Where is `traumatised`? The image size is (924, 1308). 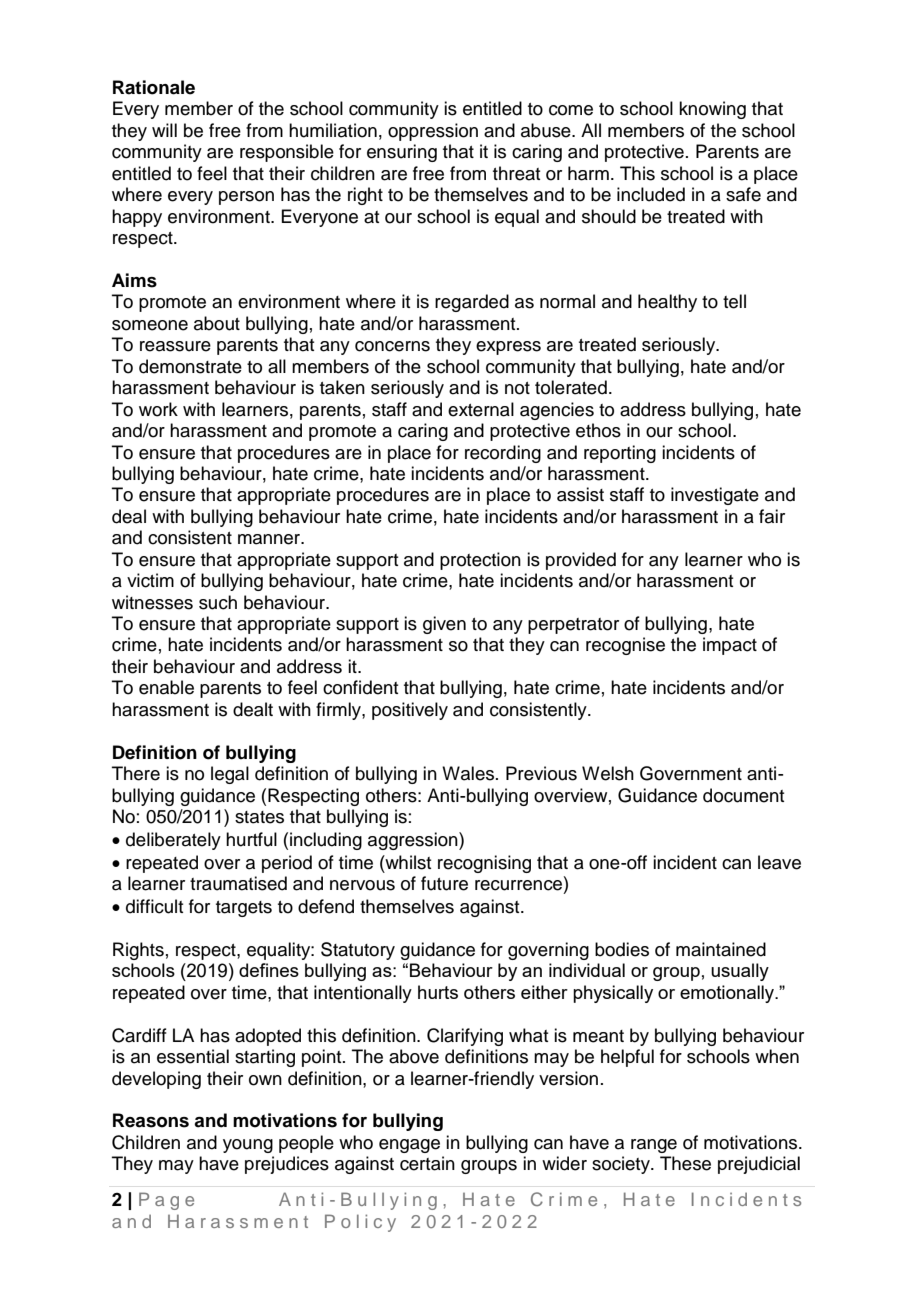 traumatised is located at coordinates (238, 883).
